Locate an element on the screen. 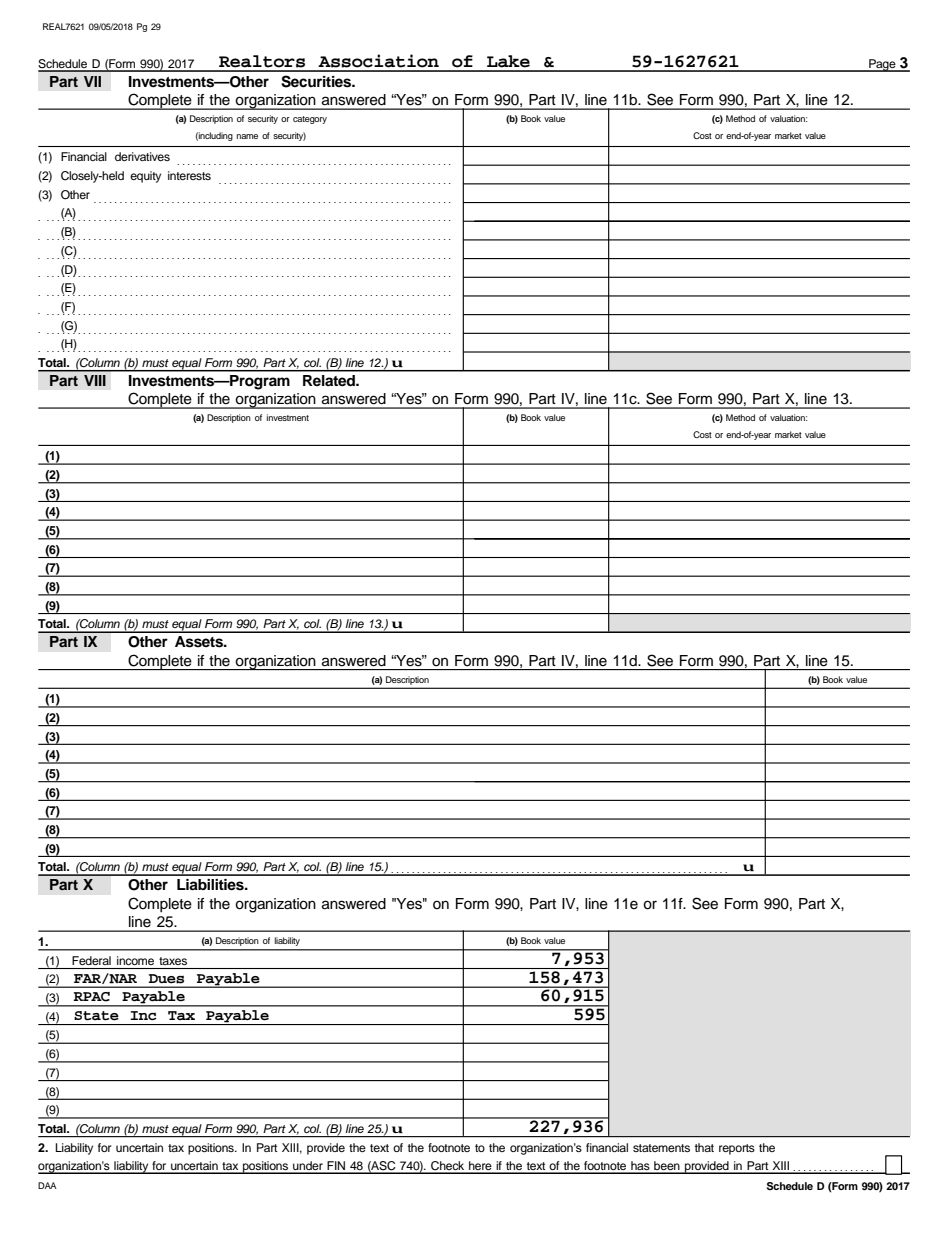 The height and width of the screenshot is (1233, 952). DAA is located at coordinates (47, 1185).
